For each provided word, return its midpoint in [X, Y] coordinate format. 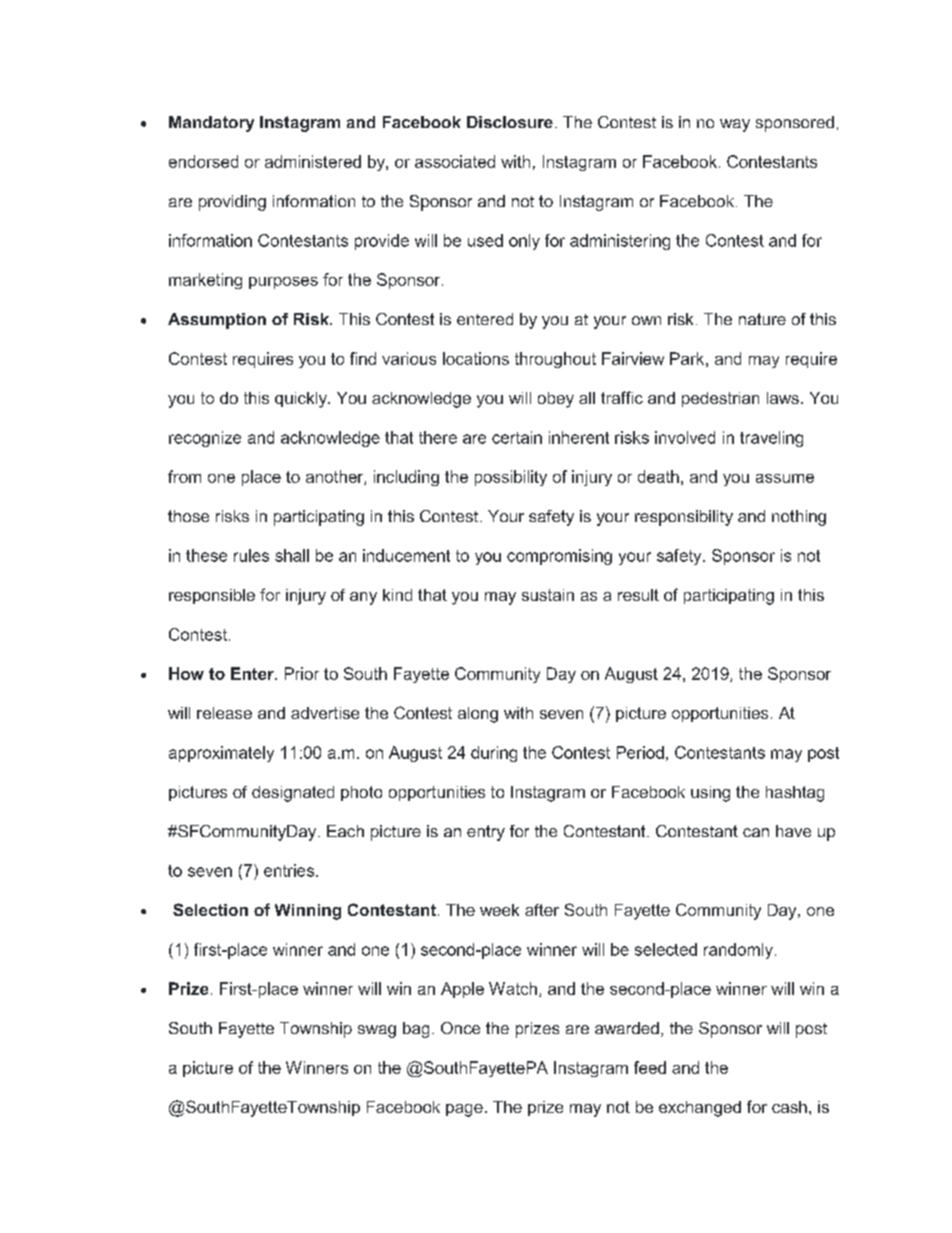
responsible [212, 596]
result [638, 595]
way [735, 125]
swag [377, 1031]
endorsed [203, 161]
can [756, 832]
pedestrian [720, 399]
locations [476, 358]
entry [486, 833]
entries [290, 870]
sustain [548, 595]
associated [455, 161]
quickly [302, 400]
